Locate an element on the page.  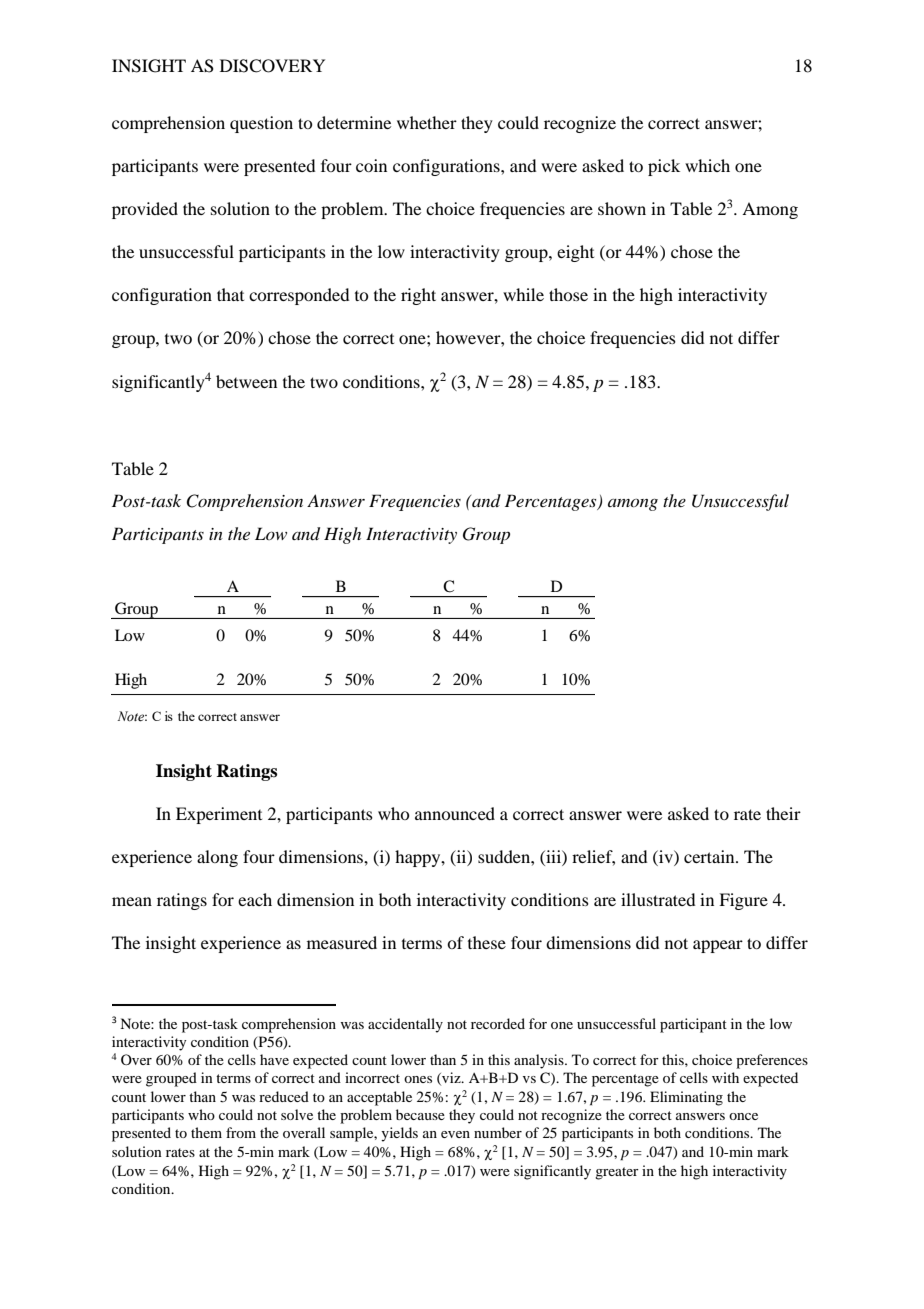
question is located at coordinates (261, 124).
